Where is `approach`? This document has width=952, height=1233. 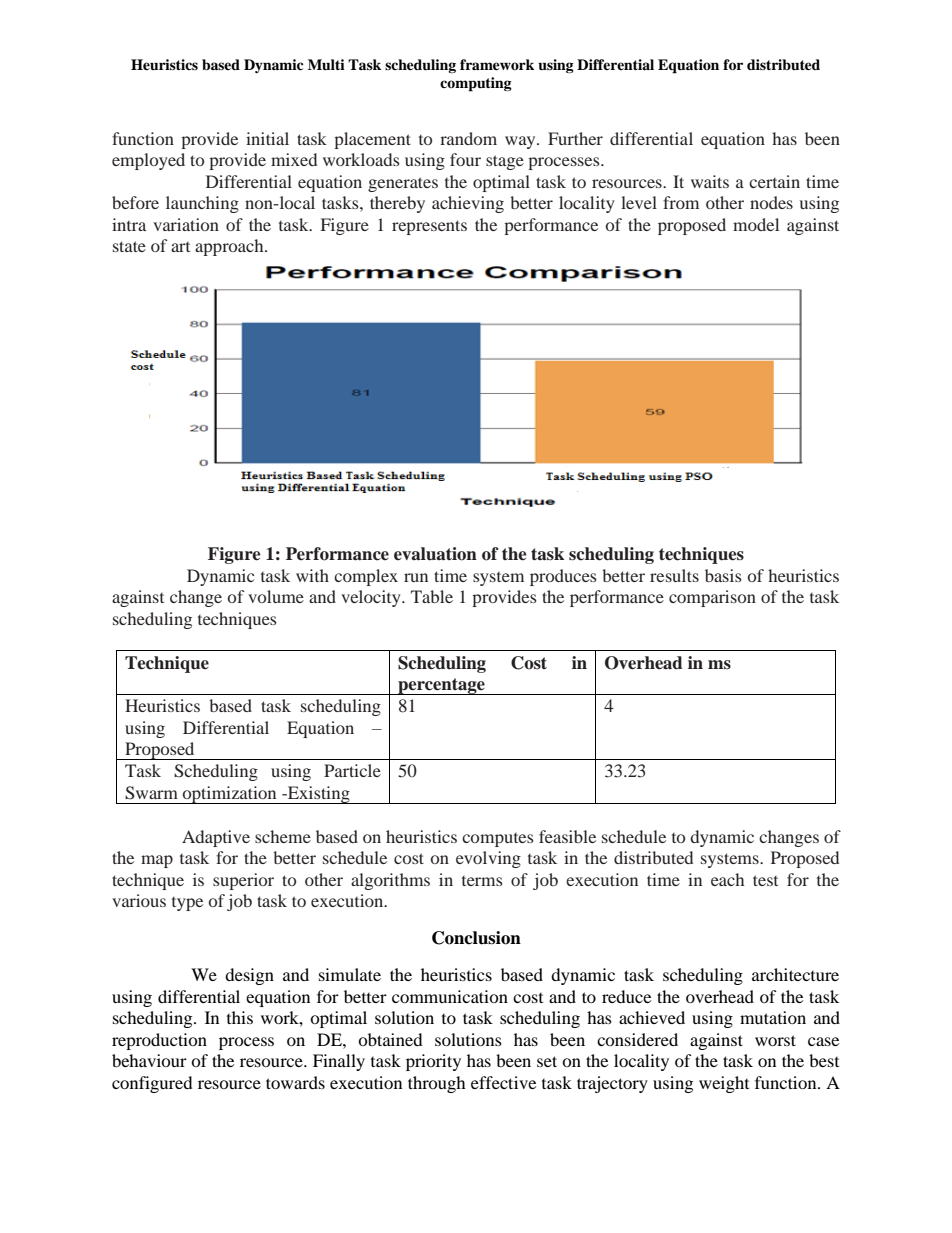 approach is located at coordinates (230, 247).
